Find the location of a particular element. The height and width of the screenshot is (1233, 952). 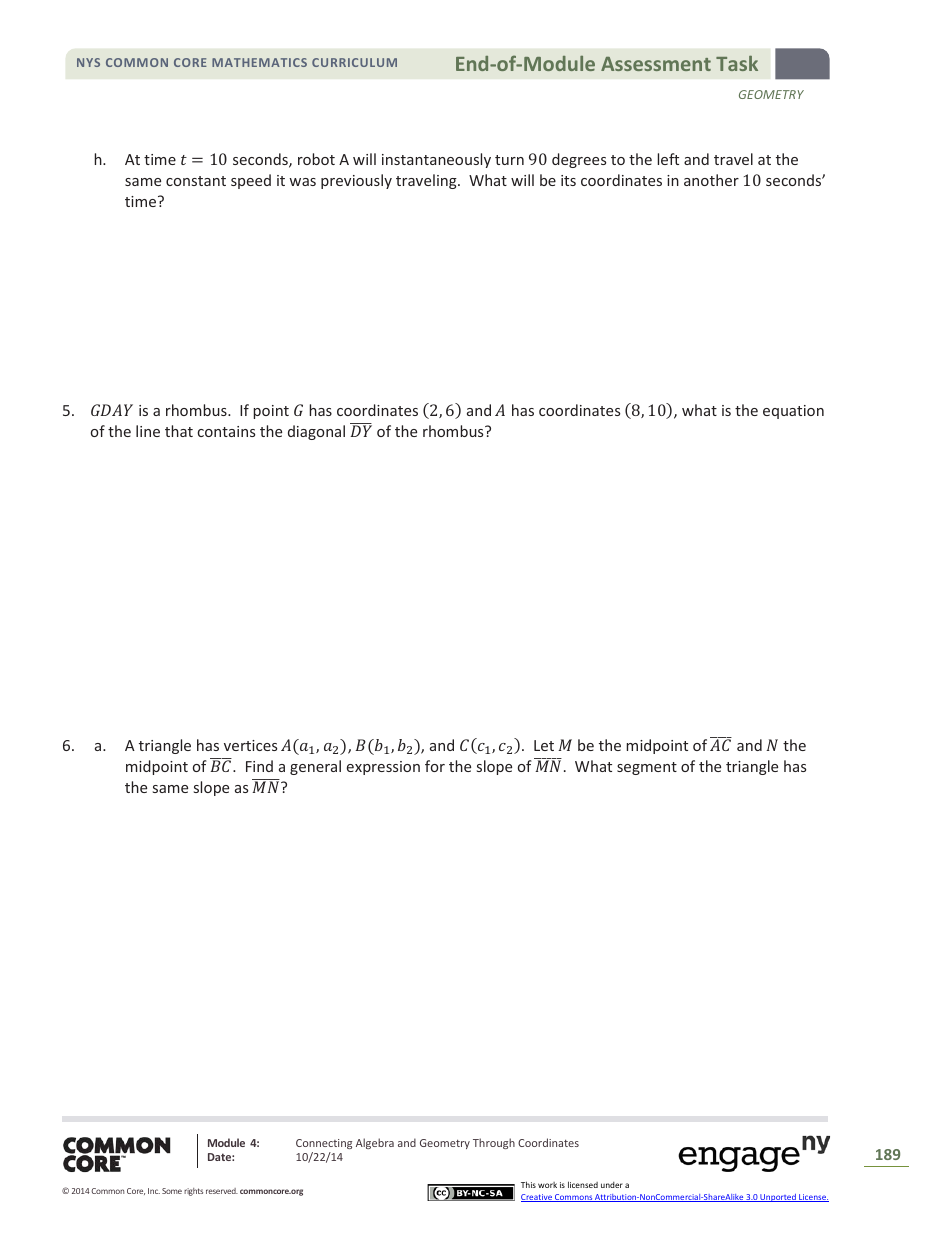

NYS is located at coordinates (88, 62).
